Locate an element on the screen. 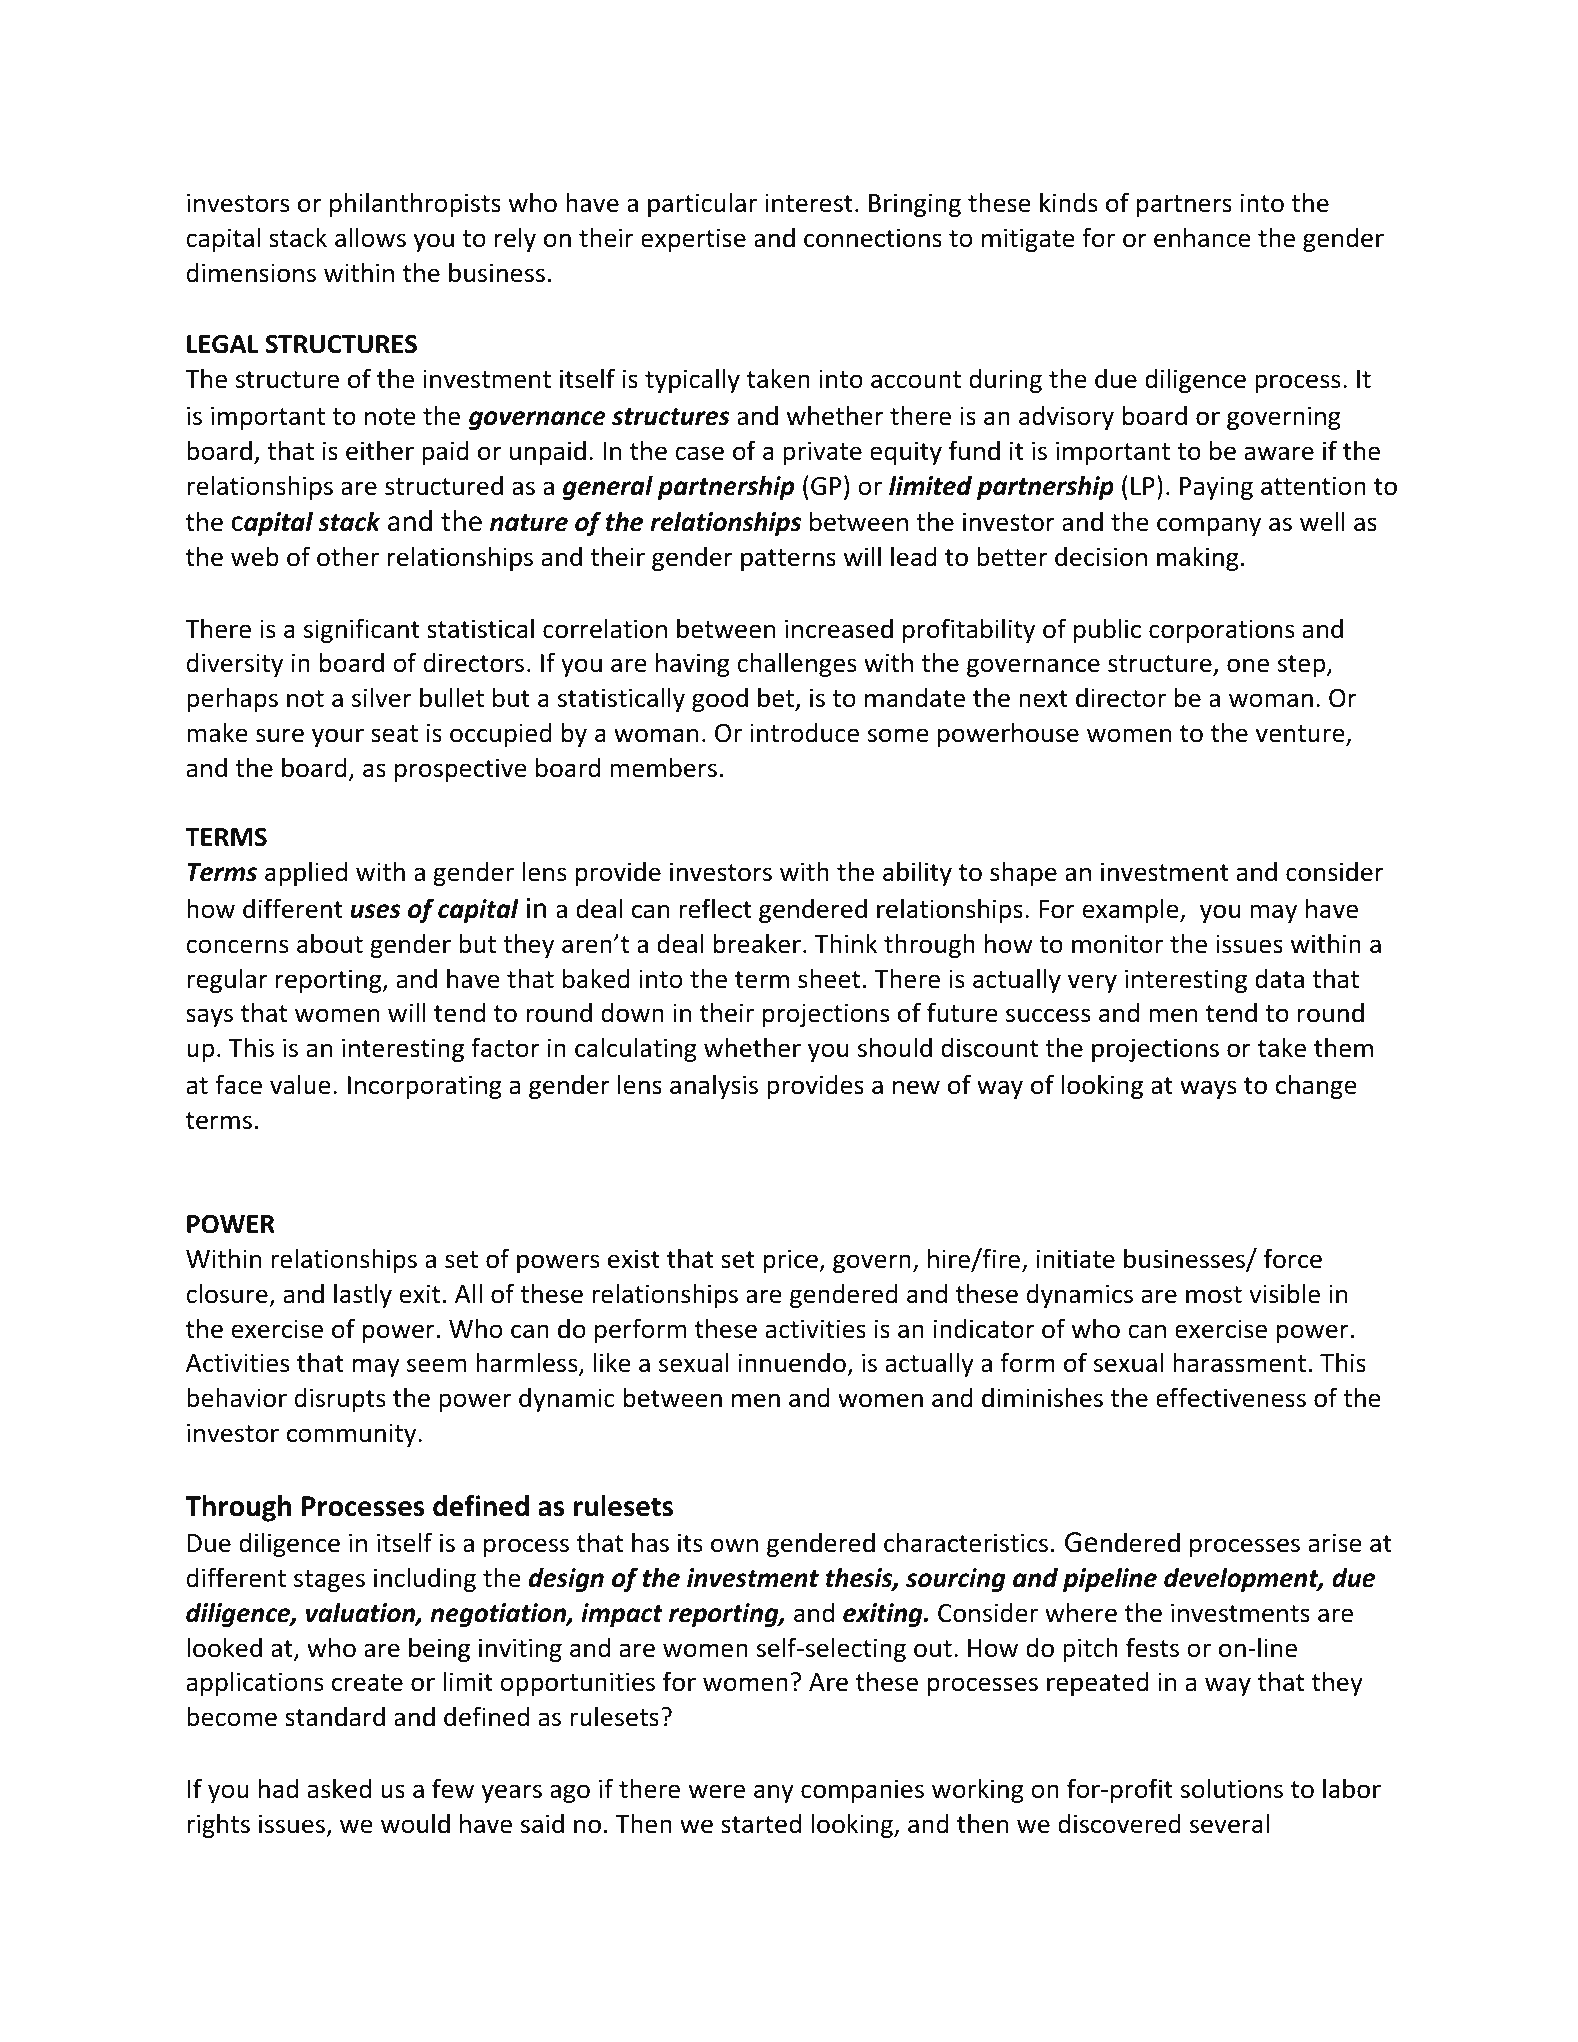  expertise is located at coordinates (693, 240).
